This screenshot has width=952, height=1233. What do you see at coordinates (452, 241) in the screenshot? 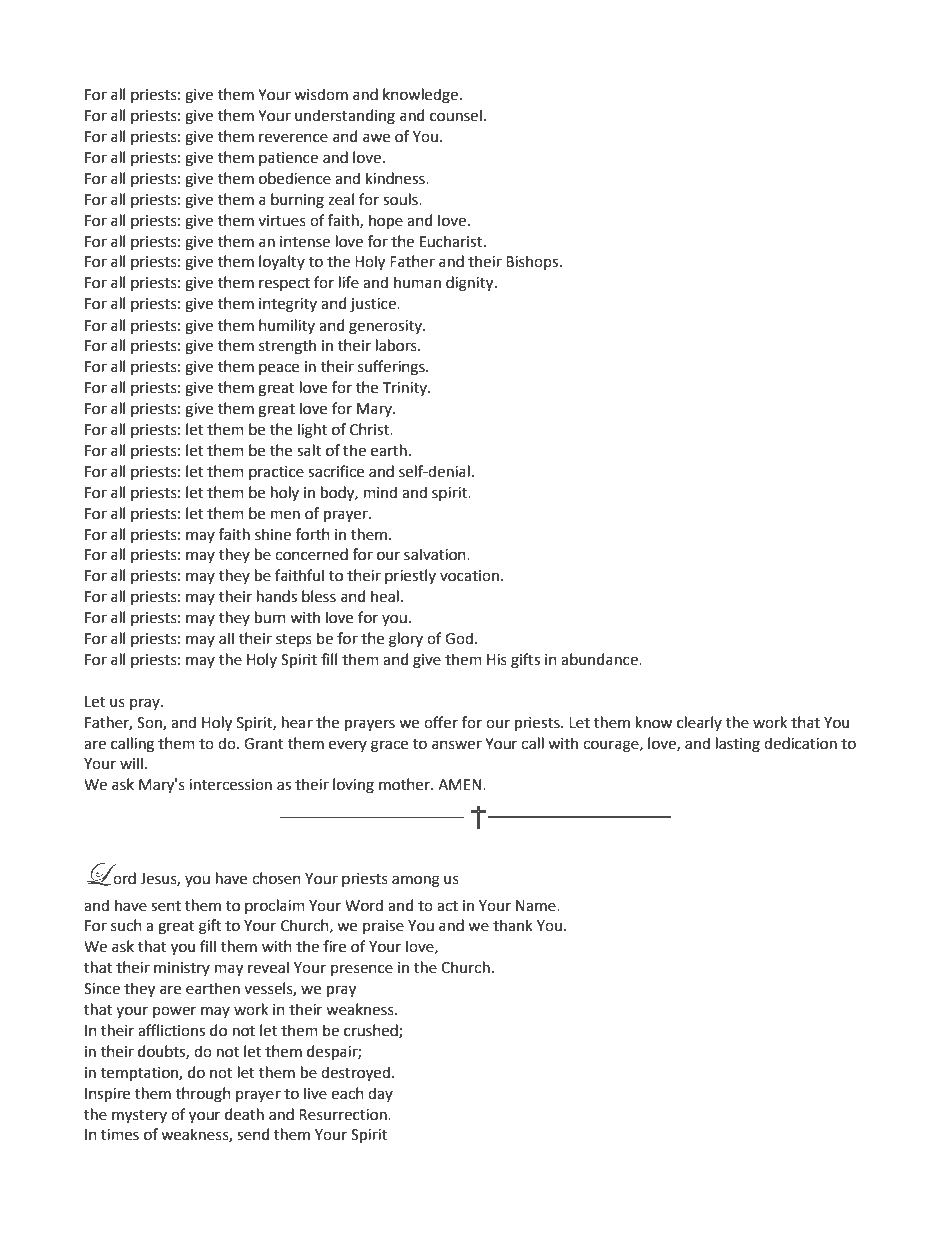
I see `Eucharist` at bounding box center [452, 241].
